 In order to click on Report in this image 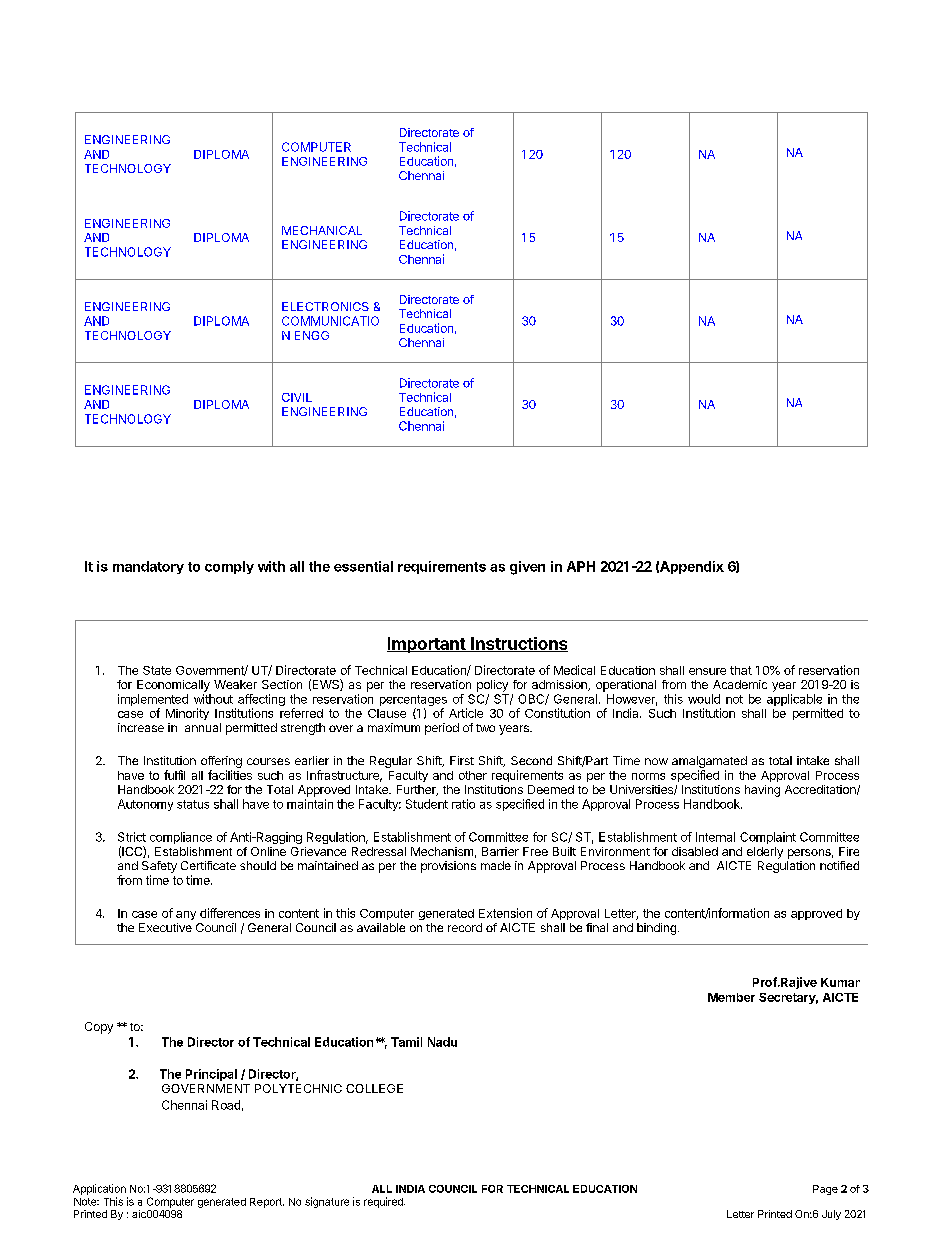, I will do `click(267, 1203)`.
